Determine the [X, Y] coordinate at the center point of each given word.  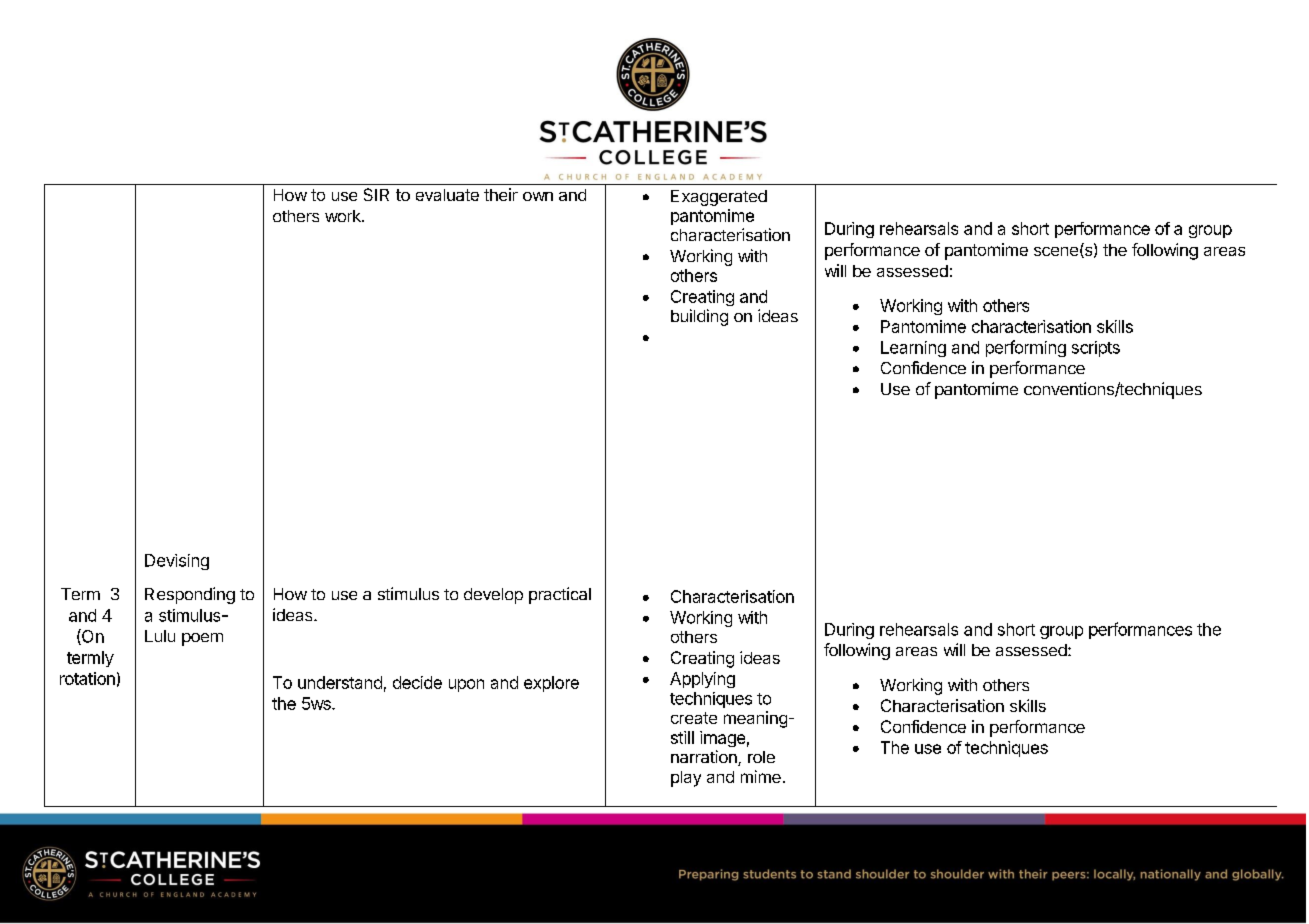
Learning [913, 349]
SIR [376, 194]
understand [340, 682]
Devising [177, 562]
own [538, 196]
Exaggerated [719, 198]
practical [560, 595]
